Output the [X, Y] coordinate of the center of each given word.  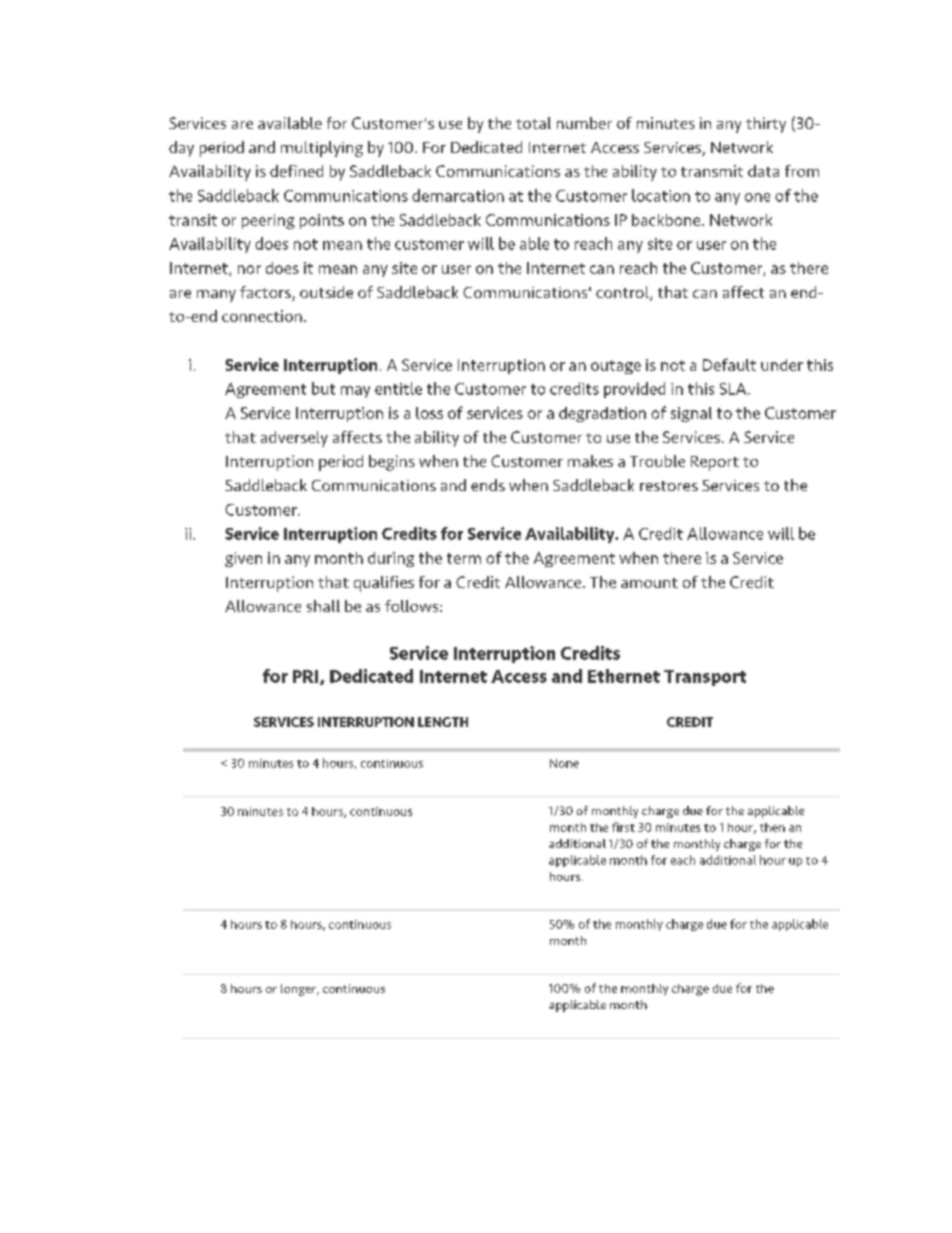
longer [299, 990]
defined [296, 171]
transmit [712, 171]
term [464, 558]
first [623, 827]
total [533, 123]
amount [649, 583]
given [243, 559]
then [772, 827]
